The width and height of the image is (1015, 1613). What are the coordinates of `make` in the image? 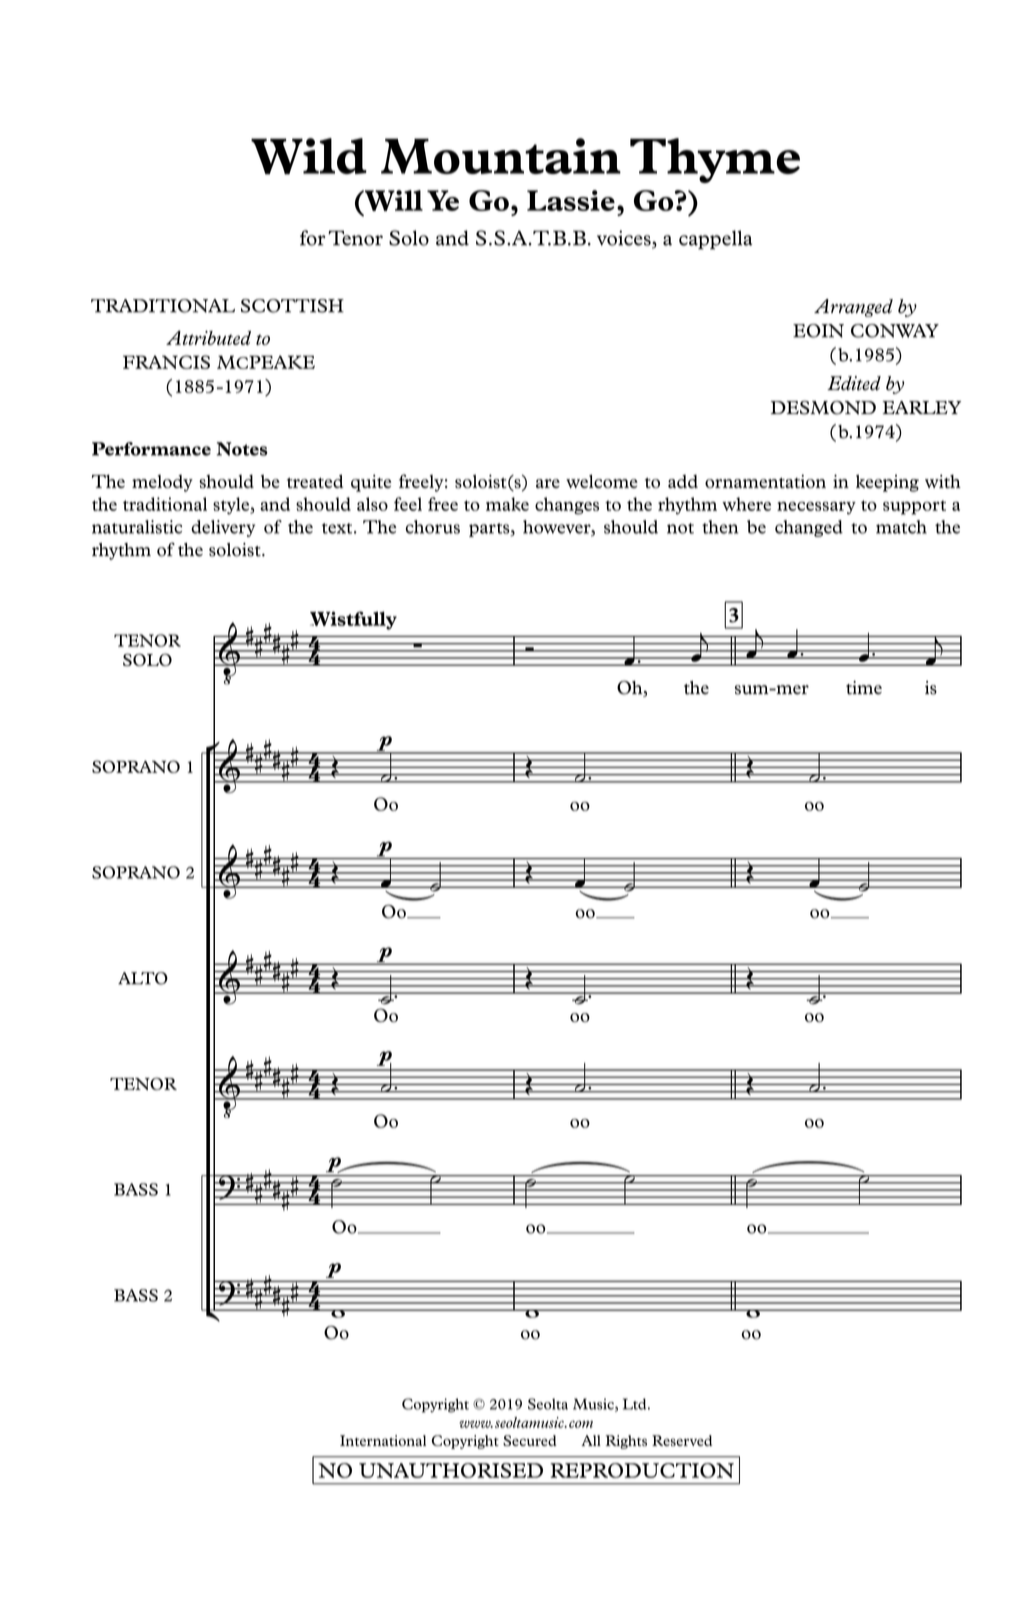 It's located at (507, 504).
